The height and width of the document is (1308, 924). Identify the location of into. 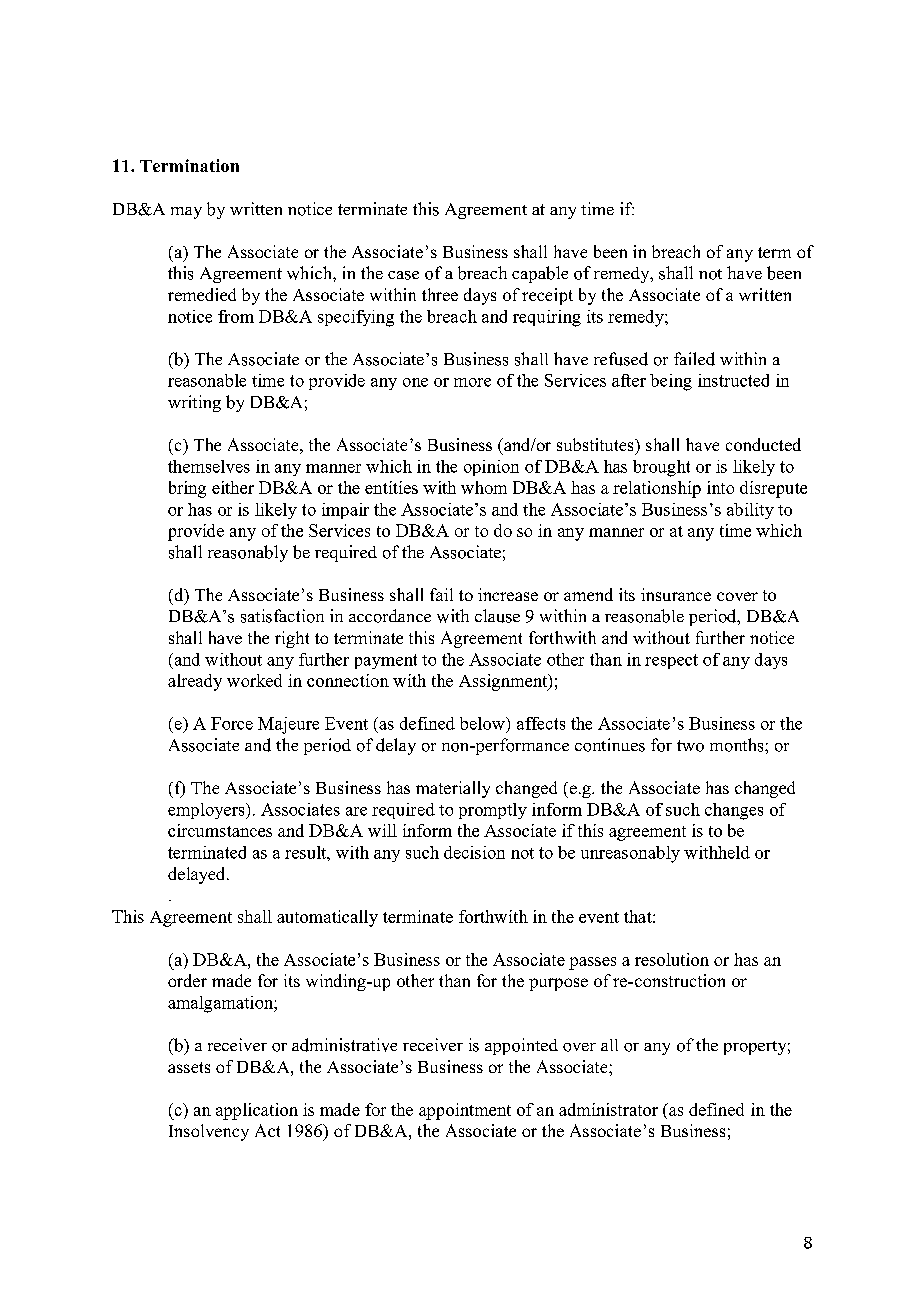
(720, 487).
